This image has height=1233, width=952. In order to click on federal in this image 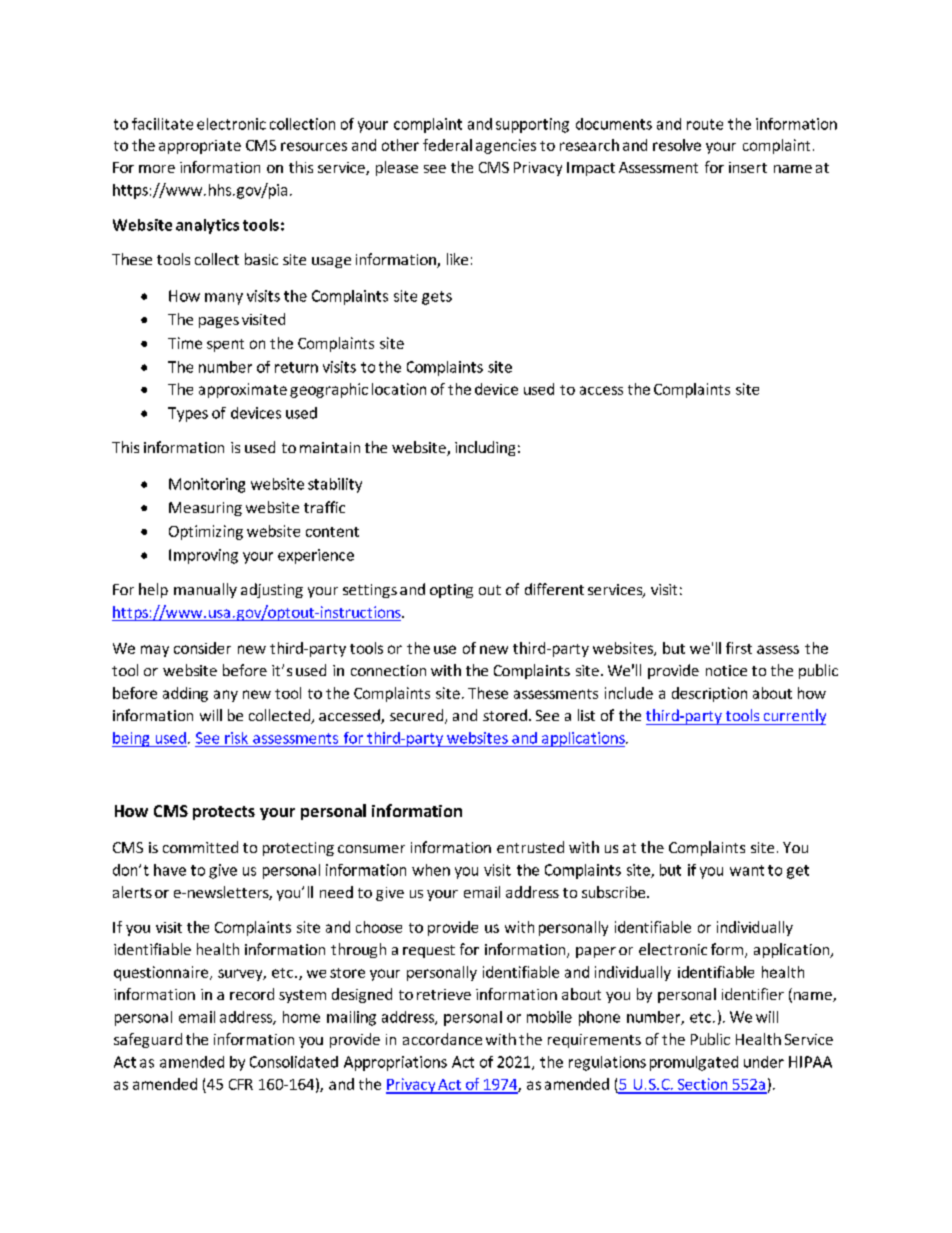, I will do `click(447, 145)`.
